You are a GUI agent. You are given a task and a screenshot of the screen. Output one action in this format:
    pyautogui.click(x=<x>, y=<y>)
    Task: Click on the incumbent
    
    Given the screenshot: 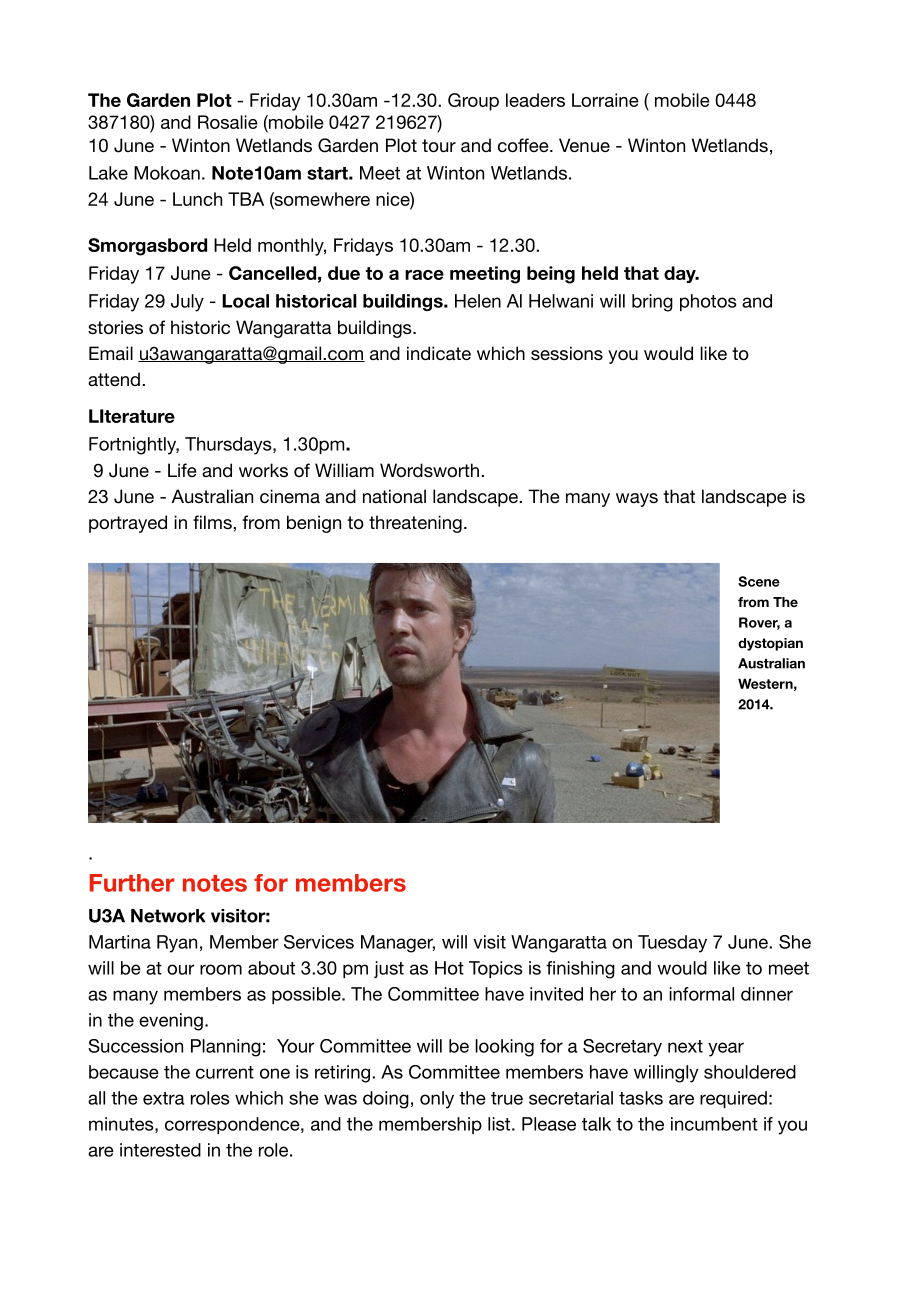 What is the action you would take?
    pyautogui.click(x=714, y=1124)
